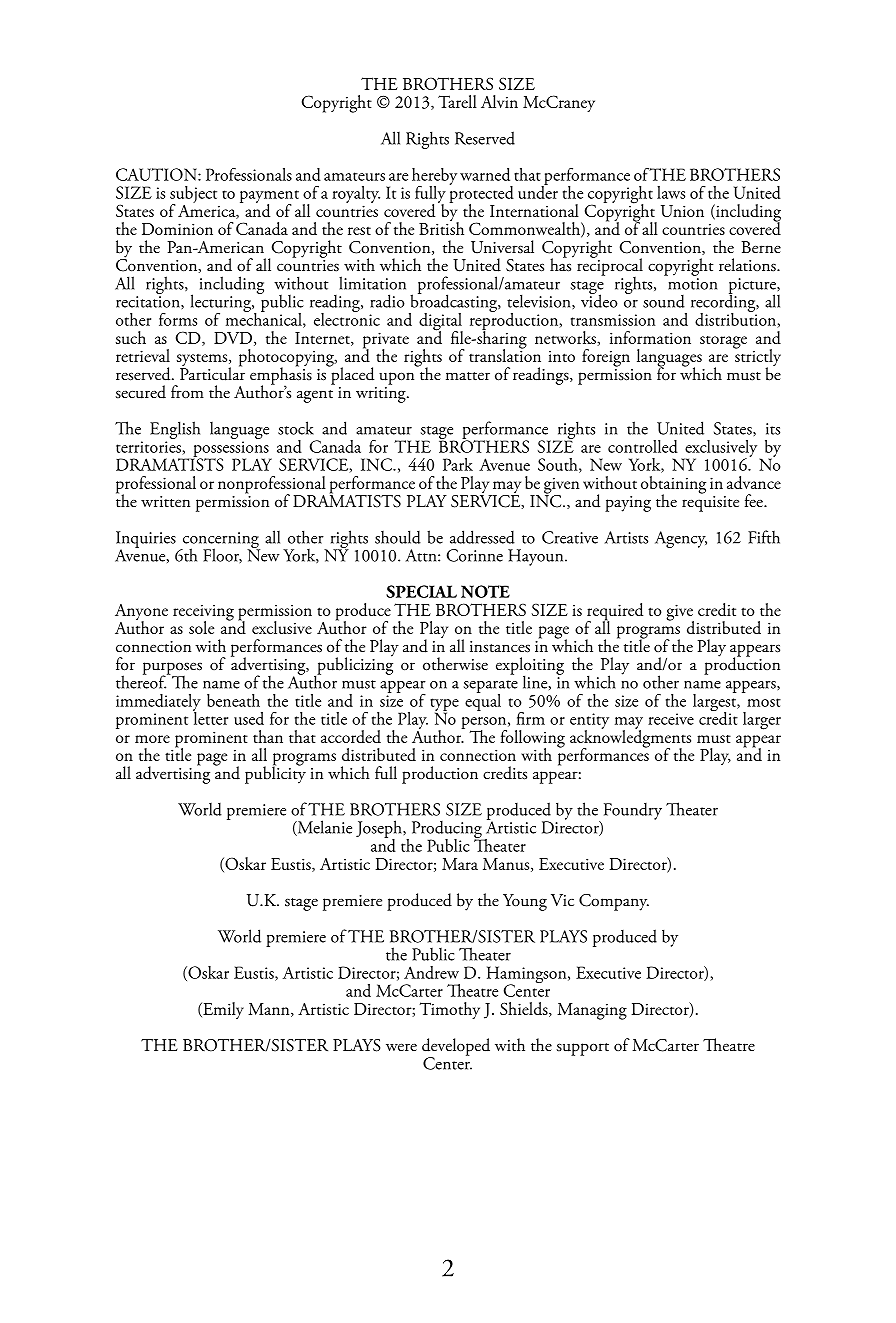 Image resolution: width=896 pixels, height=1323 pixels. What do you see at coordinates (449, 1010) in the image?
I see `Timothy` at bounding box center [449, 1010].
